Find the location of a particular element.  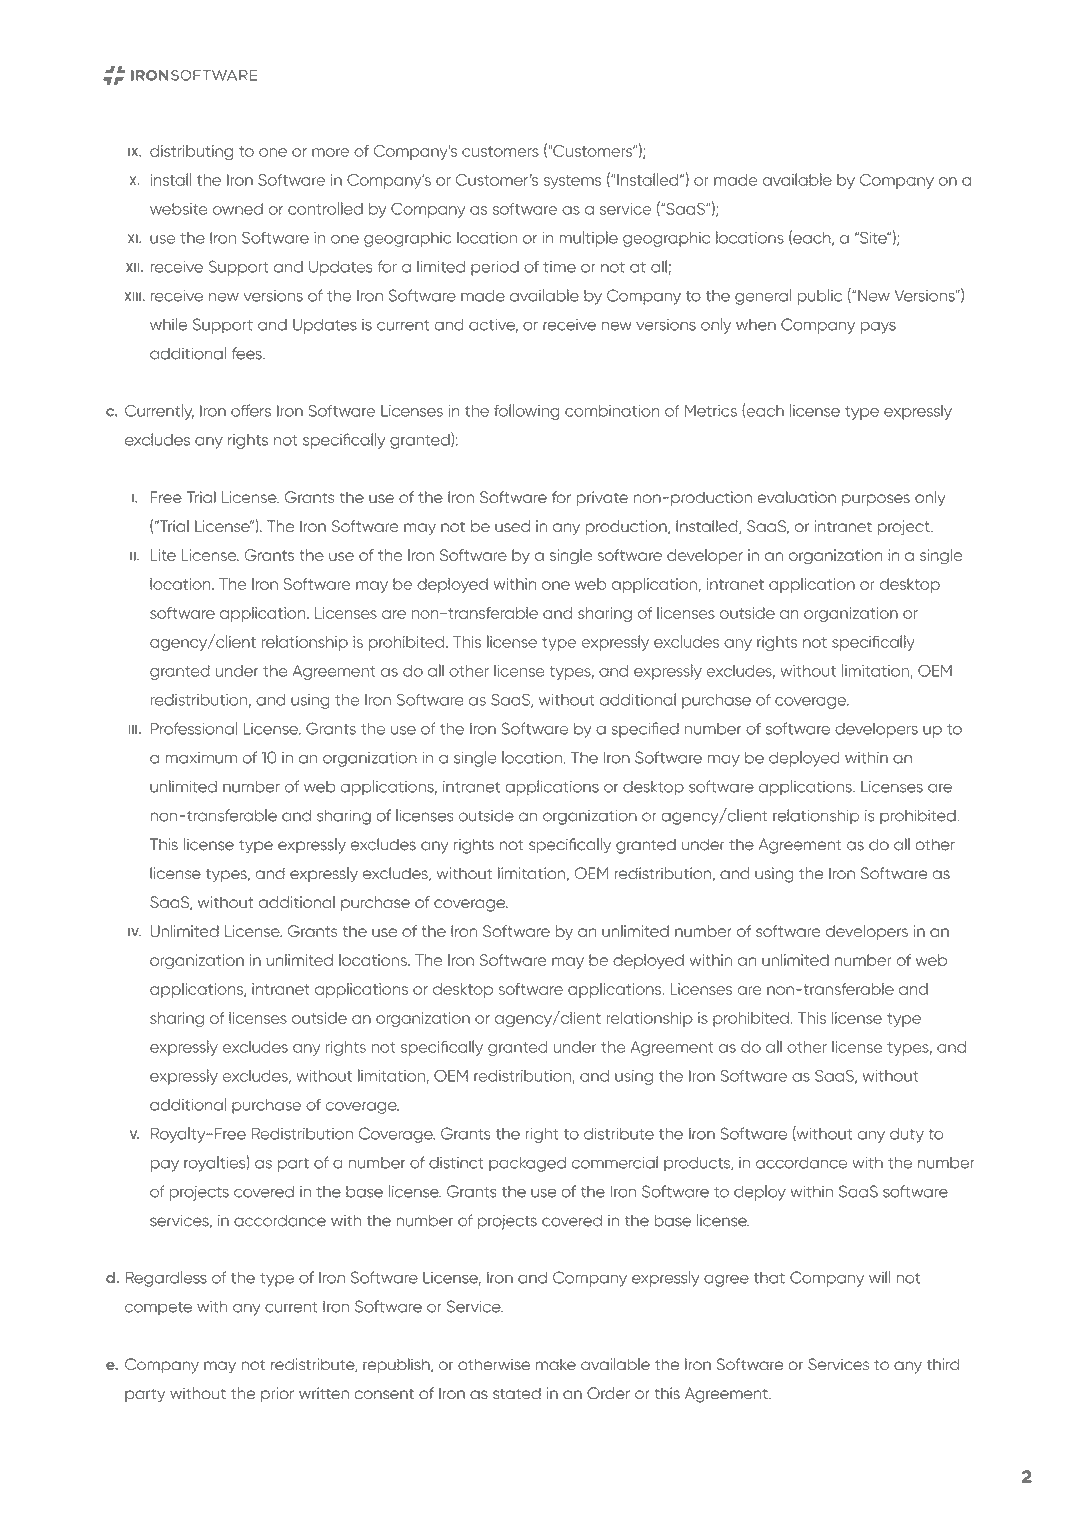

make is located at coordinates (556, 1364).
